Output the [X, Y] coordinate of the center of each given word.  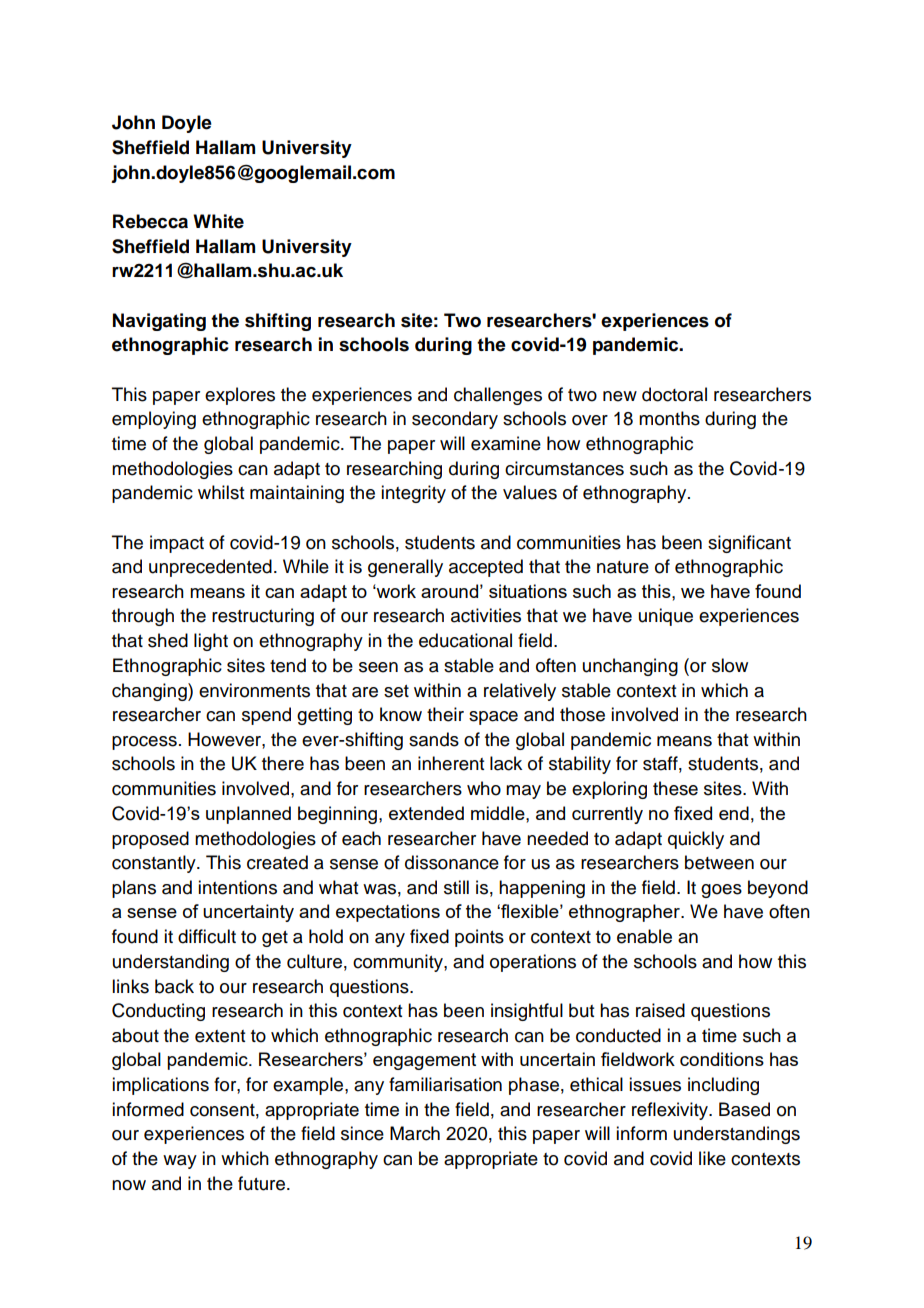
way [180, 1162]
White [218, 221]
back [174, 986]
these [675, 788]
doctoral [674, 394]
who [484, 788]
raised [660, 1010]
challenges [498, 396]
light [211, 642]
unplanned [248, 815]
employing [154, 420]
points [479, 938]
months [669, 418]
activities [486, 615]
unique [666, 617]
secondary [455, 420]
